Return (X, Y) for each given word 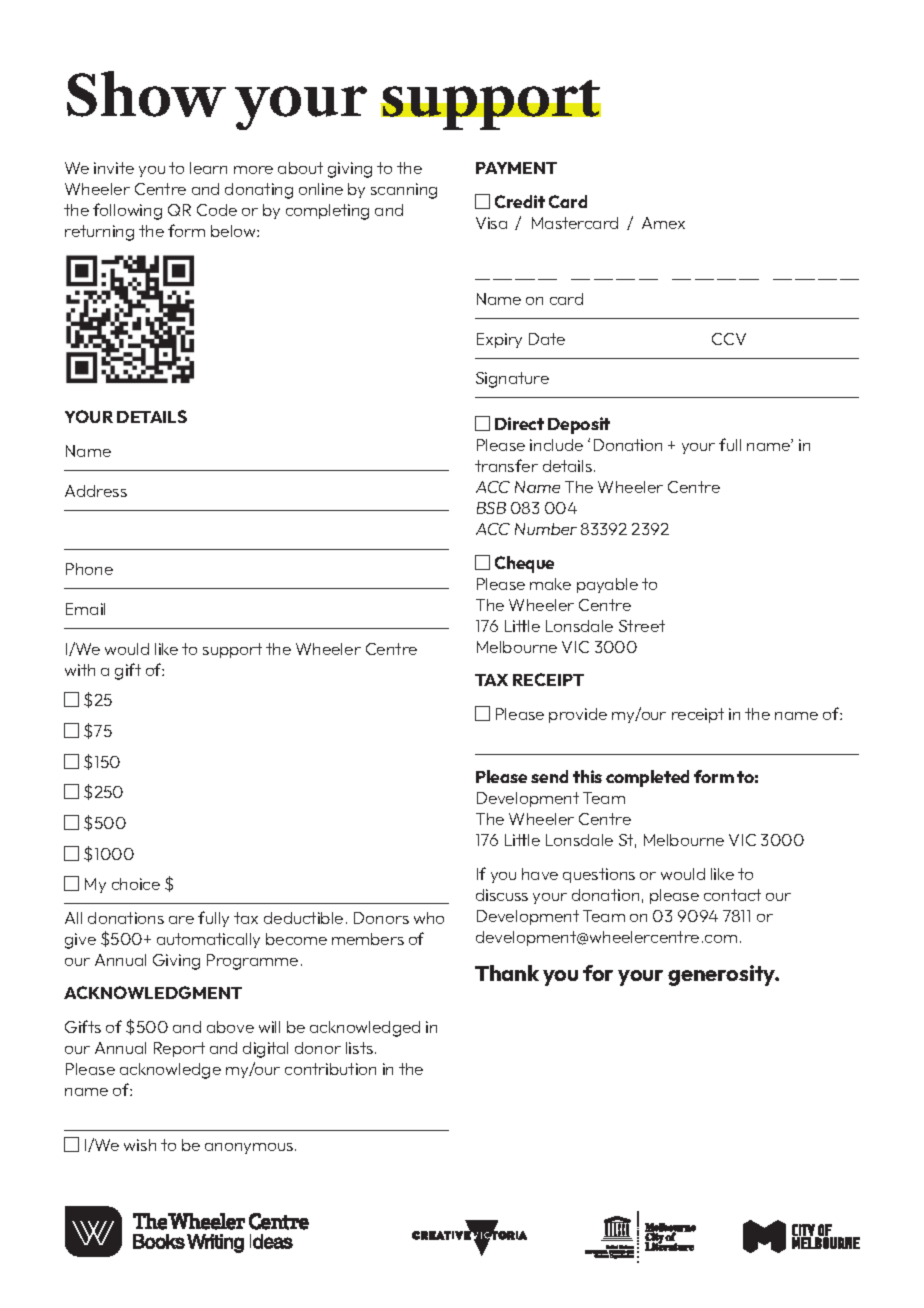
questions (599, 875)
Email (85, 609)
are (181, 920)
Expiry (499, 340)
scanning (404, 191)
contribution (330, 1069)
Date (547, 339)
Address (96, 491)
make (550, 584)
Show (146, 94)
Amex (663, 223)
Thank (507, 973)
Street (642, 626)
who (429, 918)
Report (179, 1049)
